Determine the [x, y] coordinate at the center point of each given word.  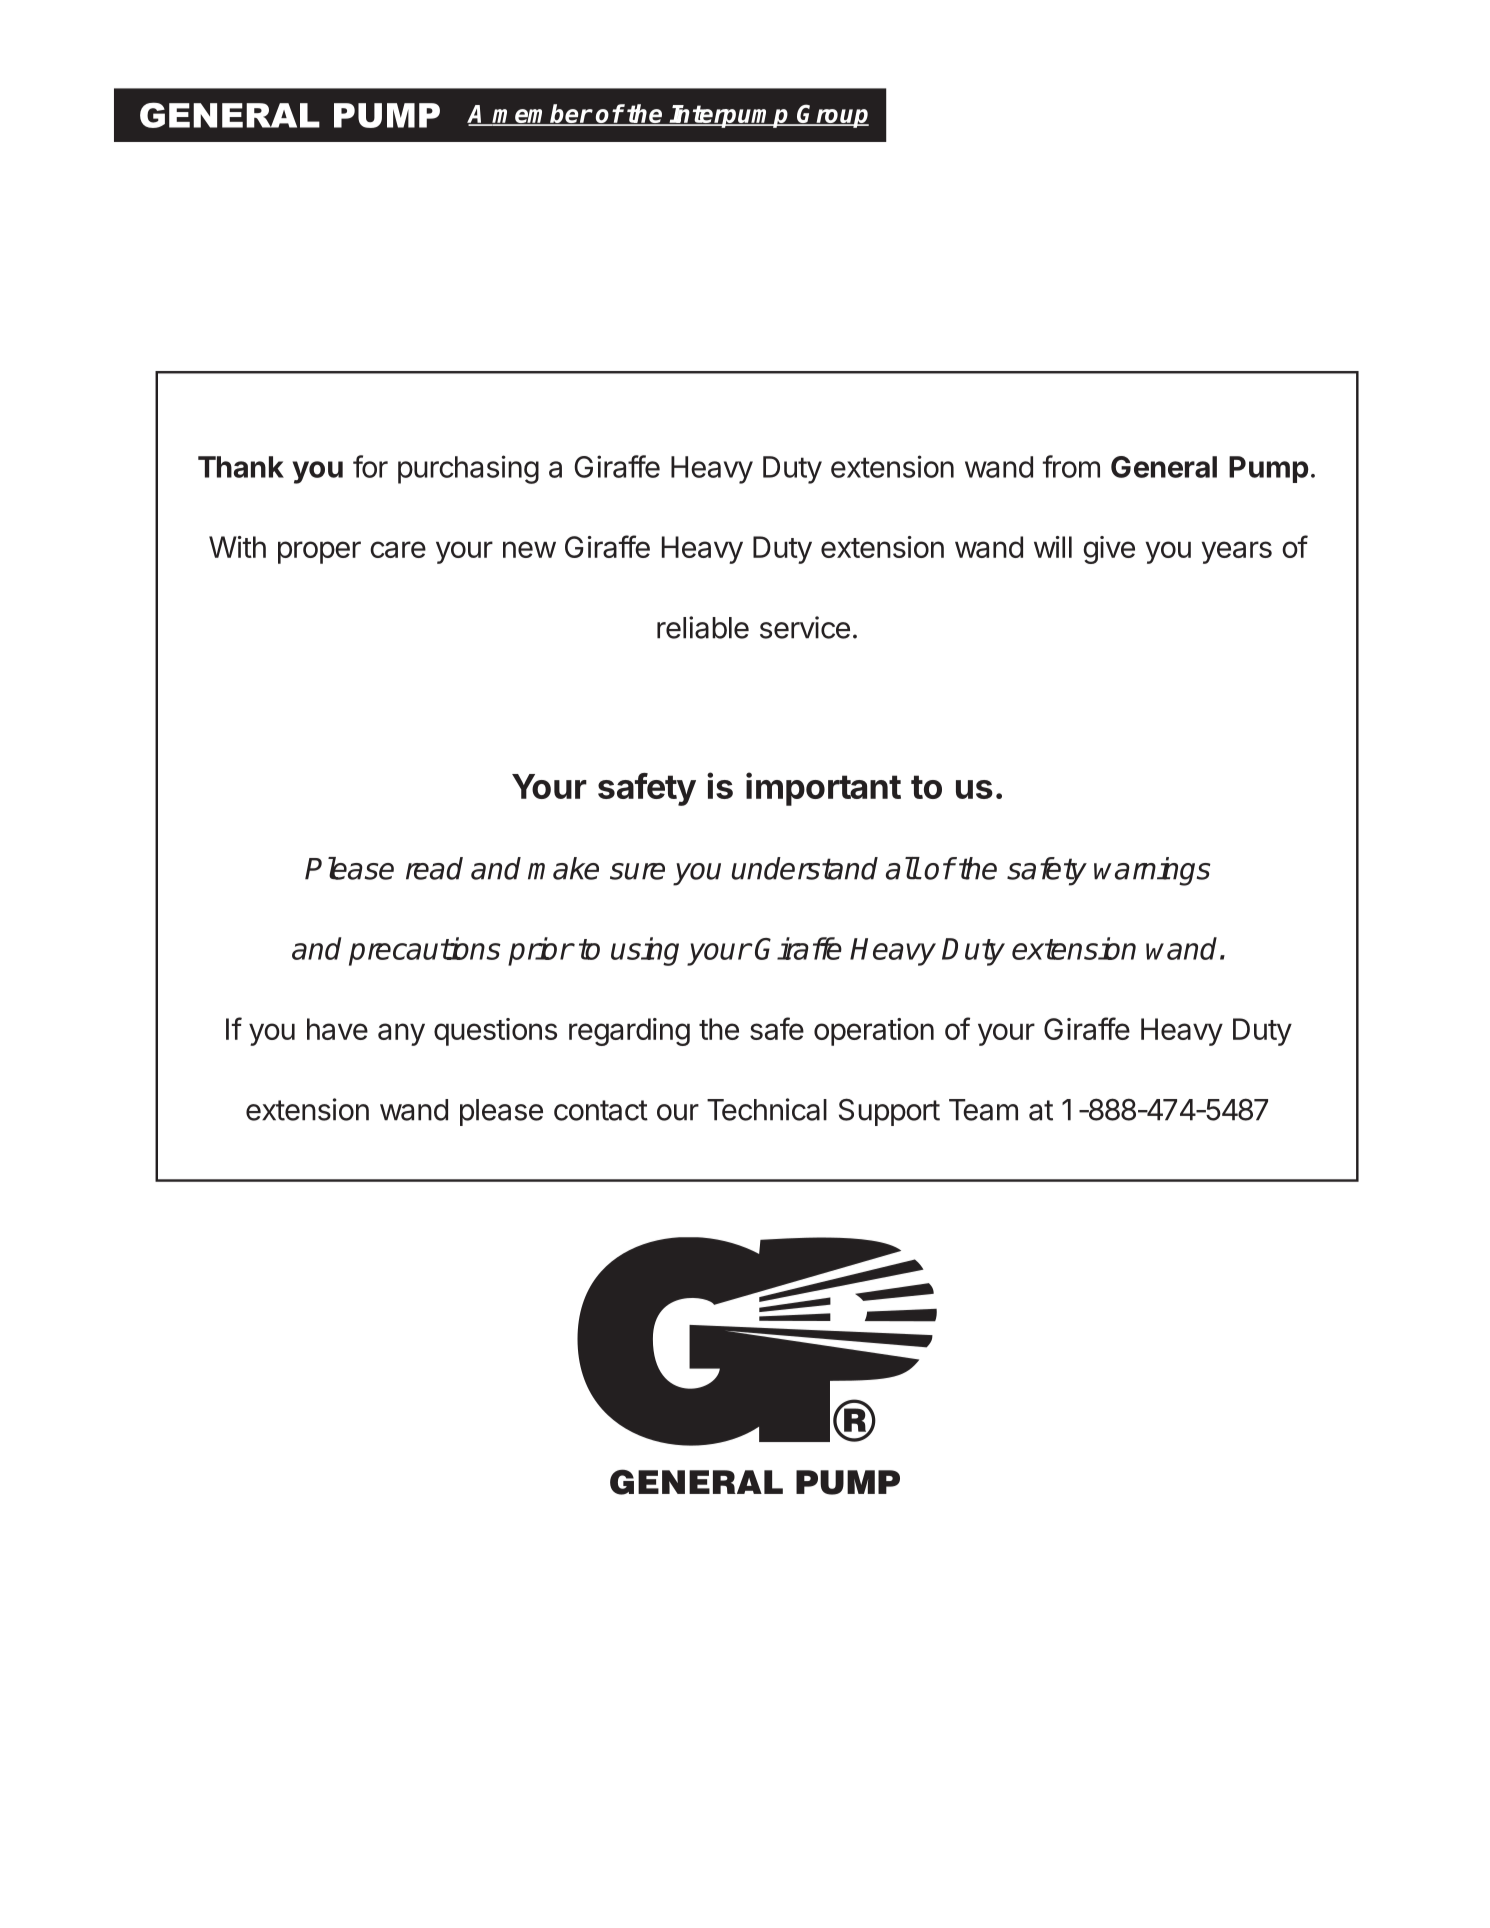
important [823, 789]
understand [805, 868]
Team [983, 1110]
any [401, 1034]
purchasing [468, 469]
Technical [767, 1109]
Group [832, 116]
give [1109, 550]
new [529, 549]
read [434, 868]
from [1071, 466]
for [370, 466]
